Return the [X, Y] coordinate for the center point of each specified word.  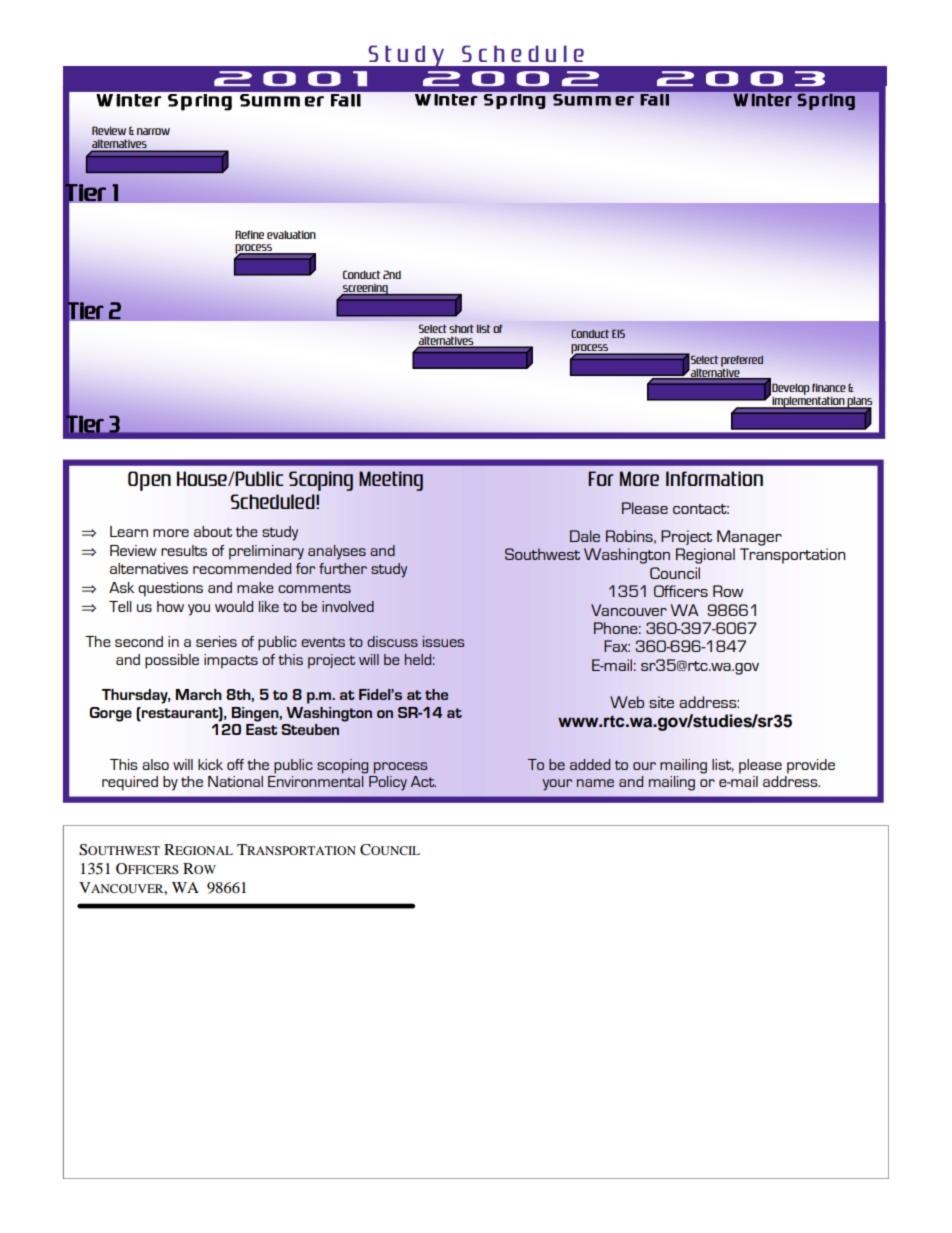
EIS [618, 333]
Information [714, 478]
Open [149, 481]
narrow [153, 131]
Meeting [391, 481]
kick [210, 764]
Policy [388, 783]
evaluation [291, 234]
